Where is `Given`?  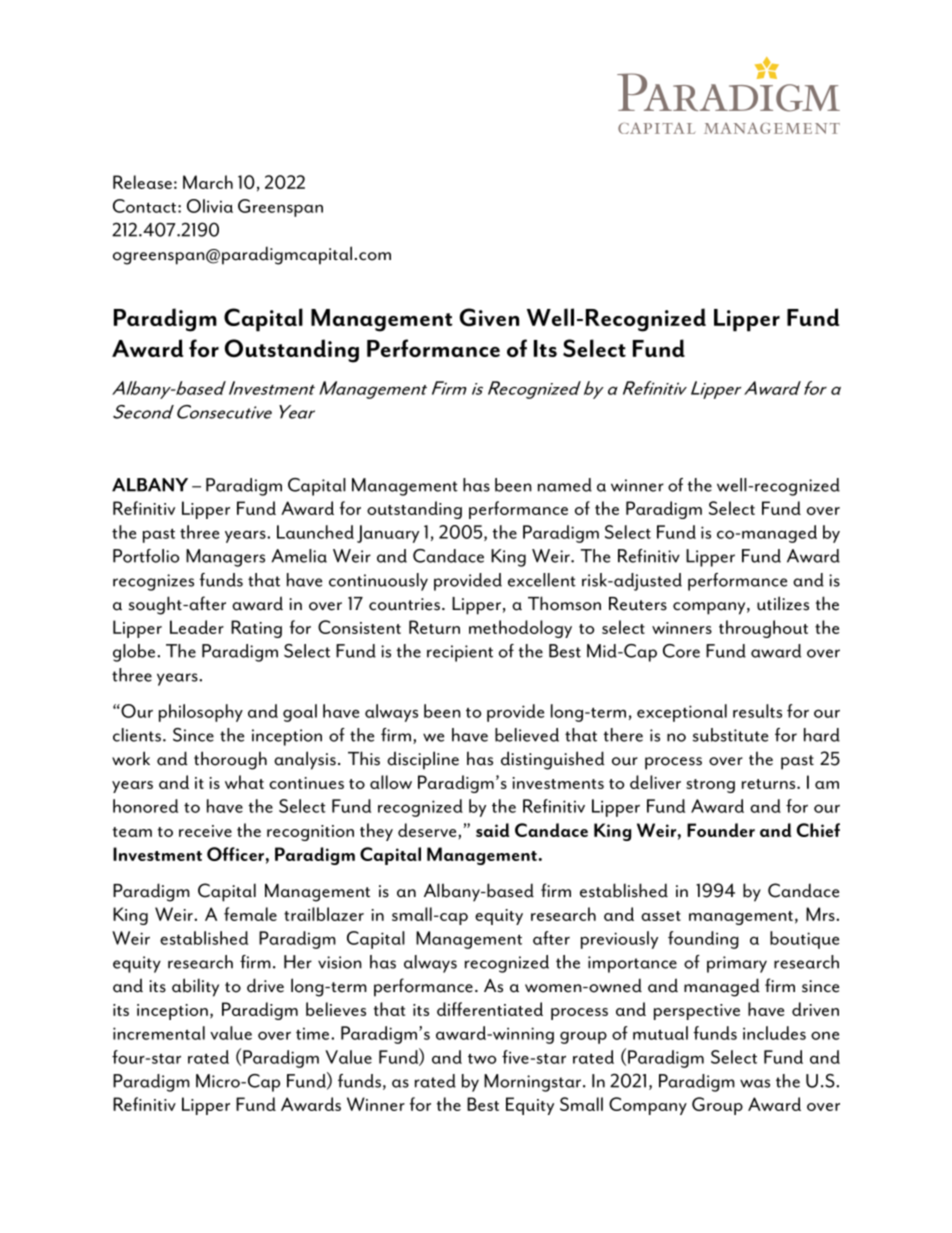 Given is located at coordinates (489, 317).
